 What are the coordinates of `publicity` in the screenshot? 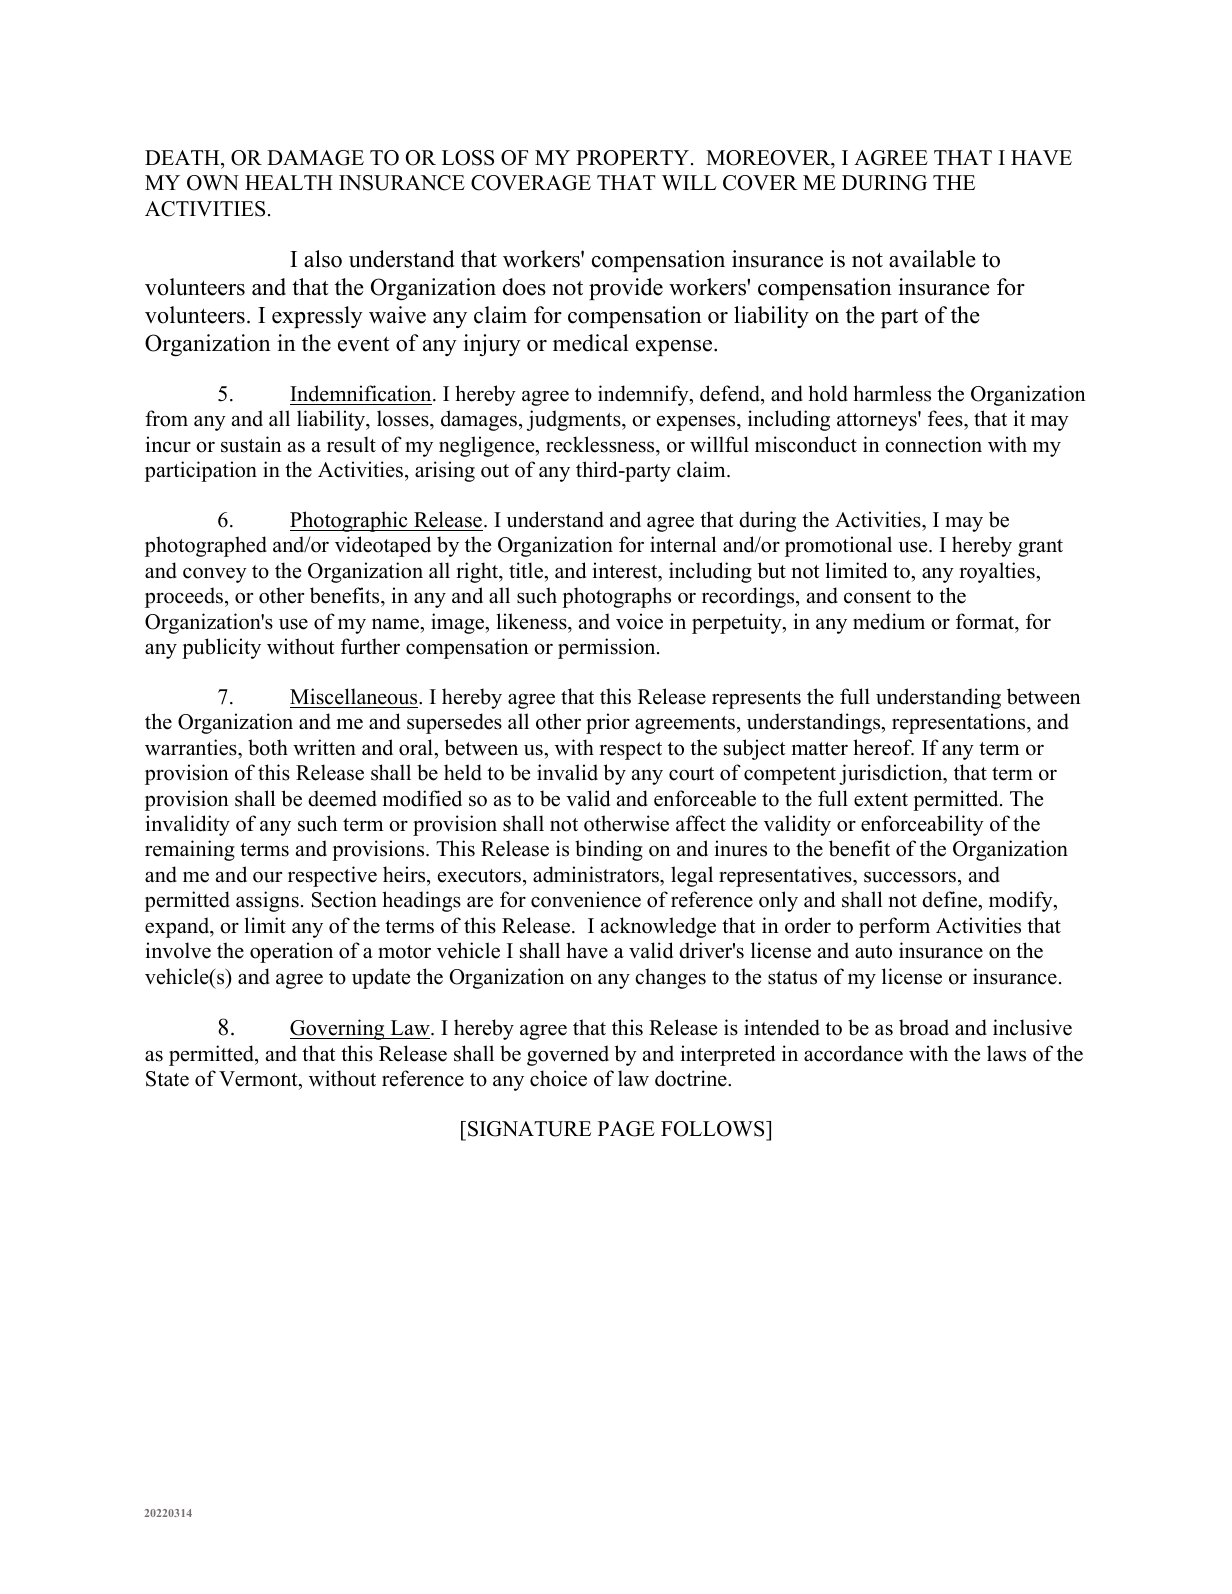 It's located at (221, 648).
